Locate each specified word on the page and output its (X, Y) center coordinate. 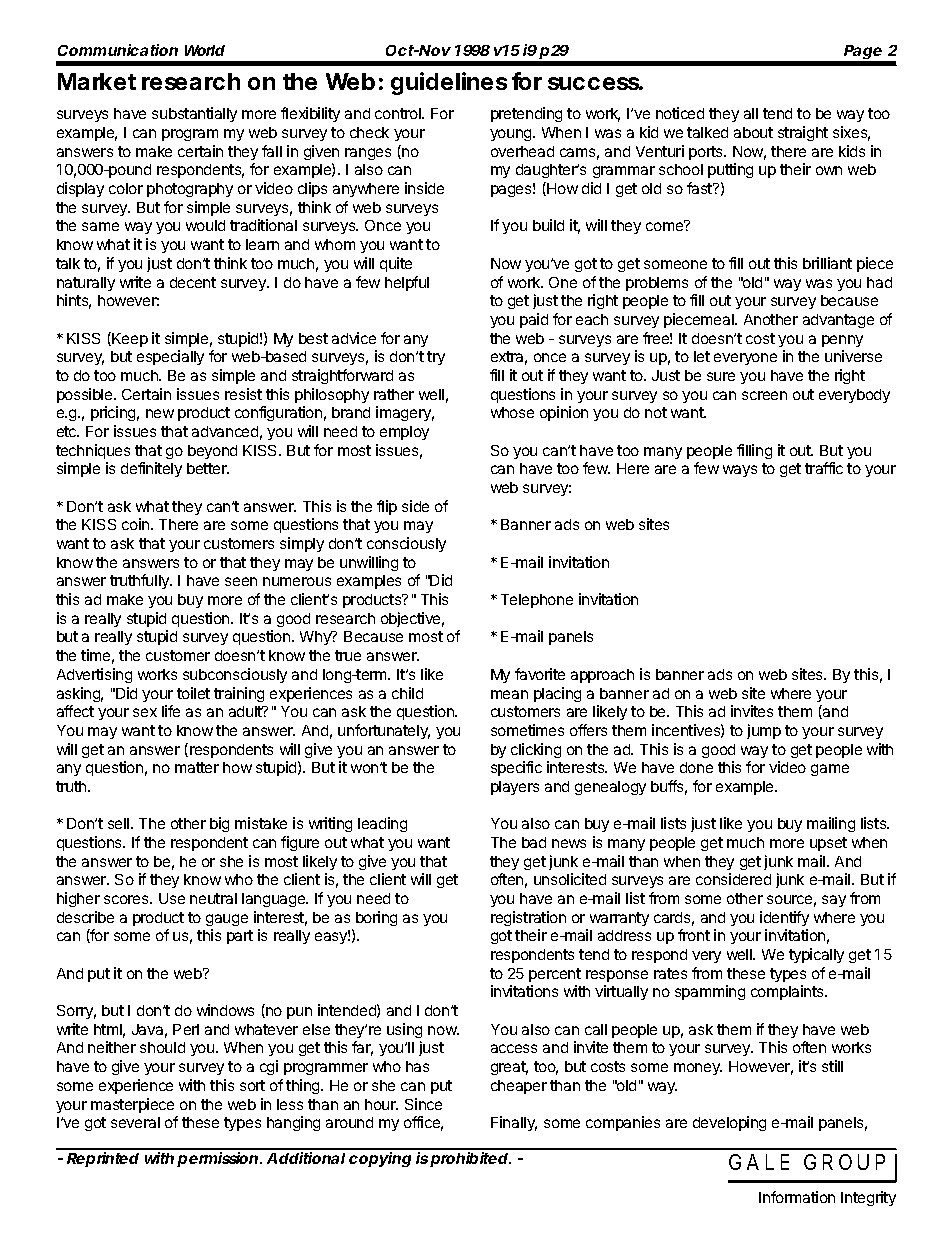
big (219, 824)
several (135, 1122)
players (515, 788)
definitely (151, 469)
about (753, 132)
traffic (824, 468)
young (512, 135)
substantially (194, 114)
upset (828, 844)
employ (404, 433)
